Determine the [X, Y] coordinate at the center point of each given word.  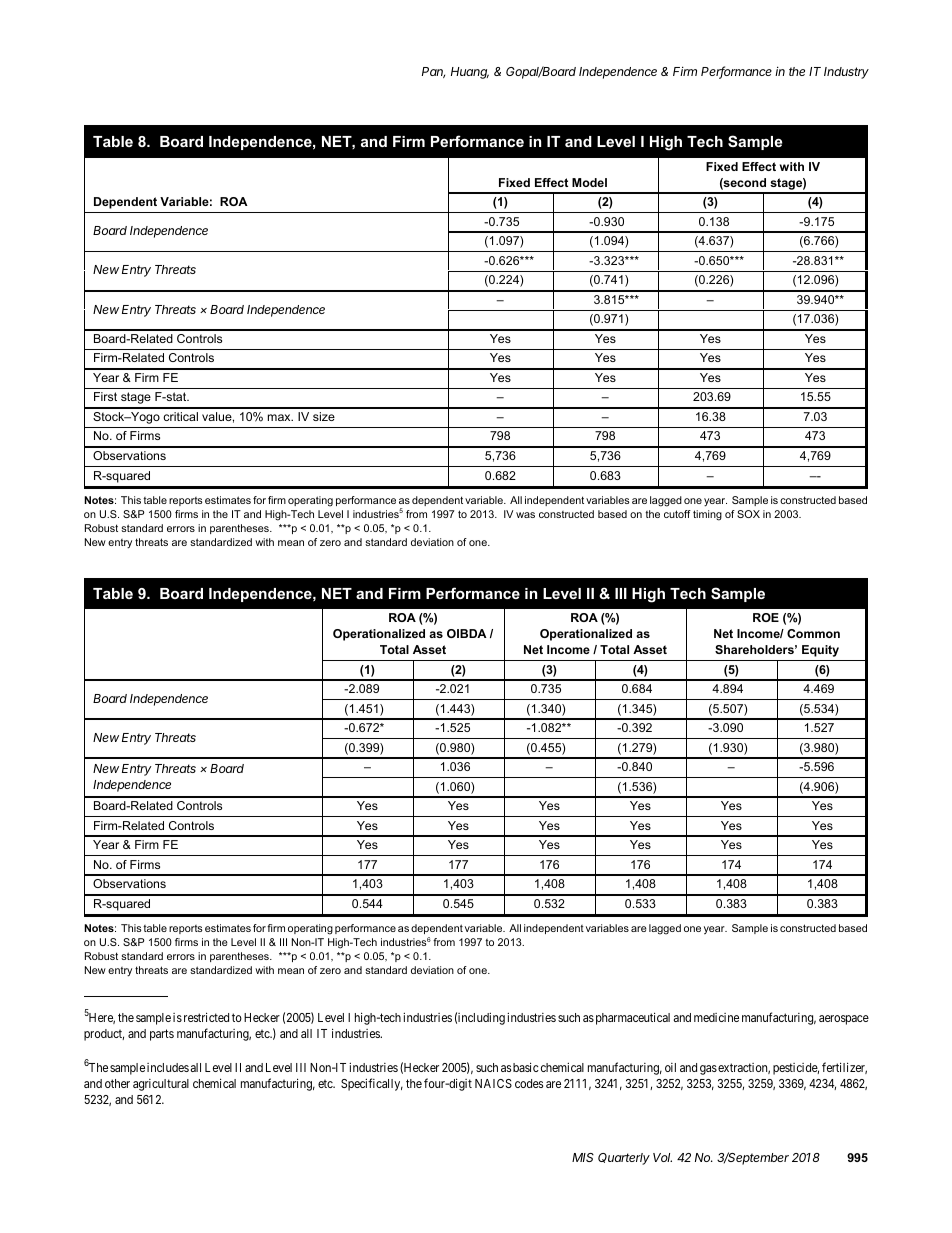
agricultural [161, 1085]
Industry [846, 73]
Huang [470, 73]
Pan [433, 72]
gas [708, 1070]
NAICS [493, 1083]
